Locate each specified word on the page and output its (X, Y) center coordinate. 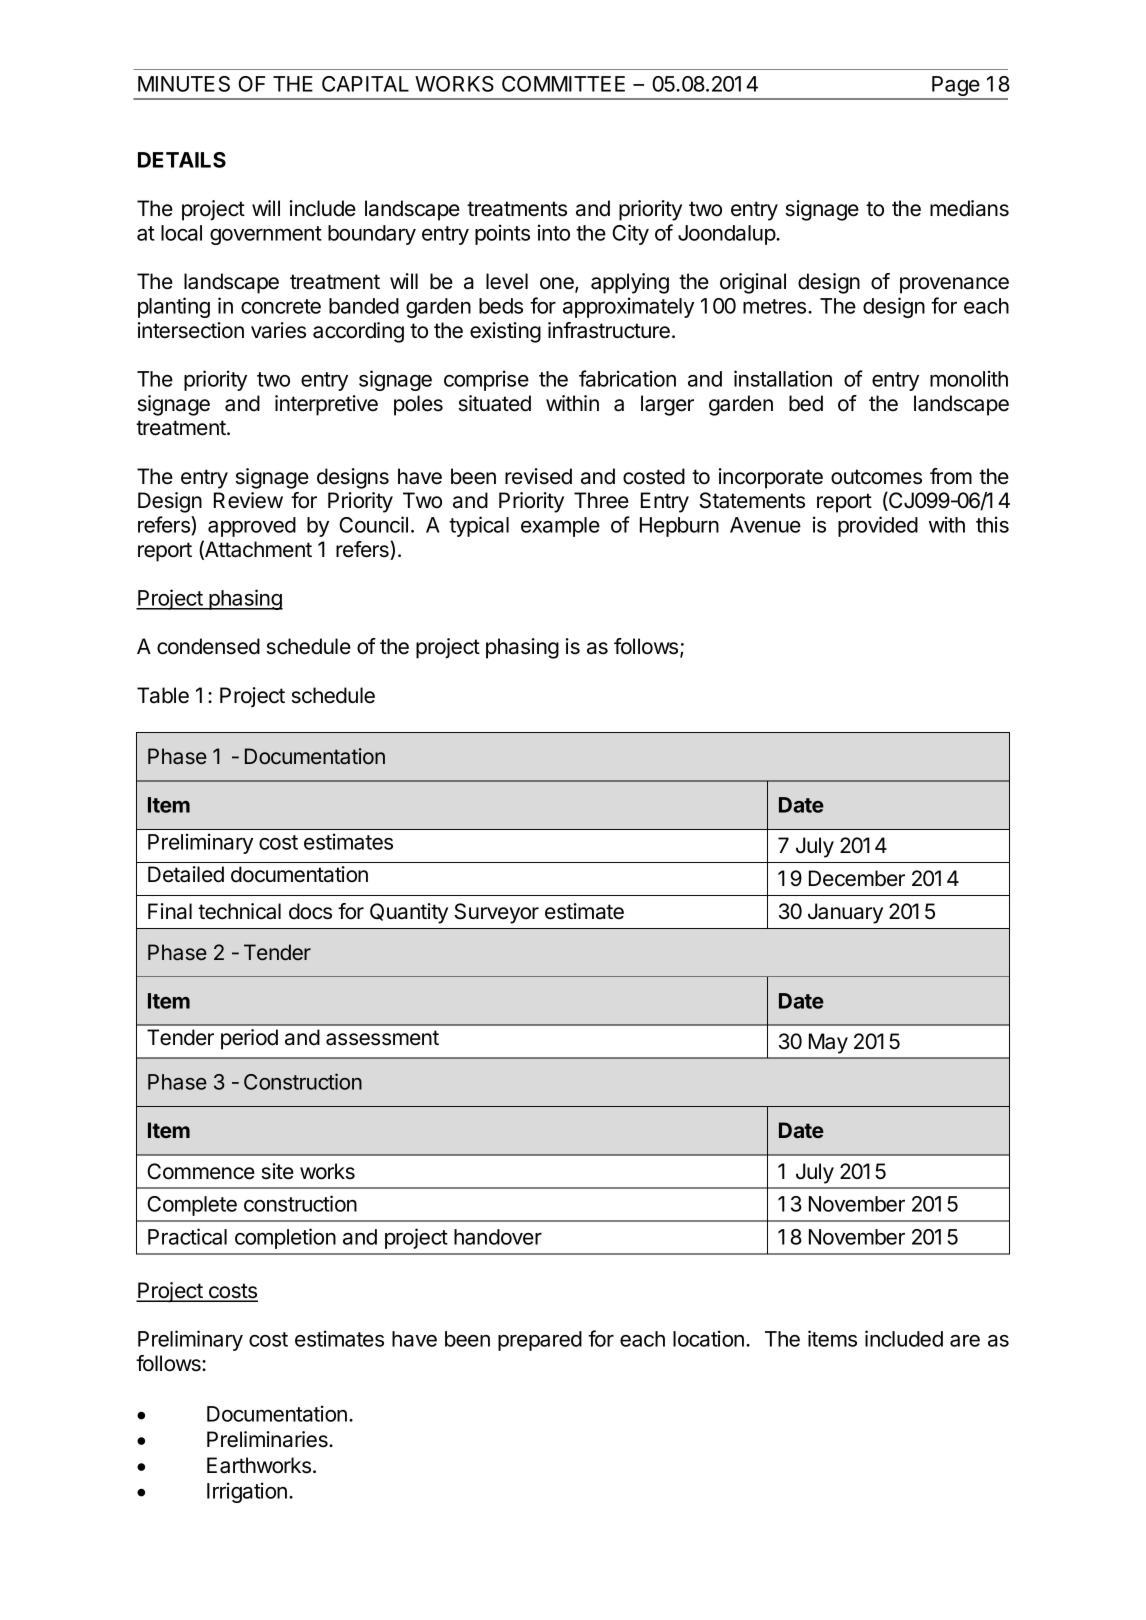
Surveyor (496, 913)
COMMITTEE (563, 84)
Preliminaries (268, 1439)
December (857, 878)
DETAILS (182, 160)
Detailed (186, 874)
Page (956, 87)
